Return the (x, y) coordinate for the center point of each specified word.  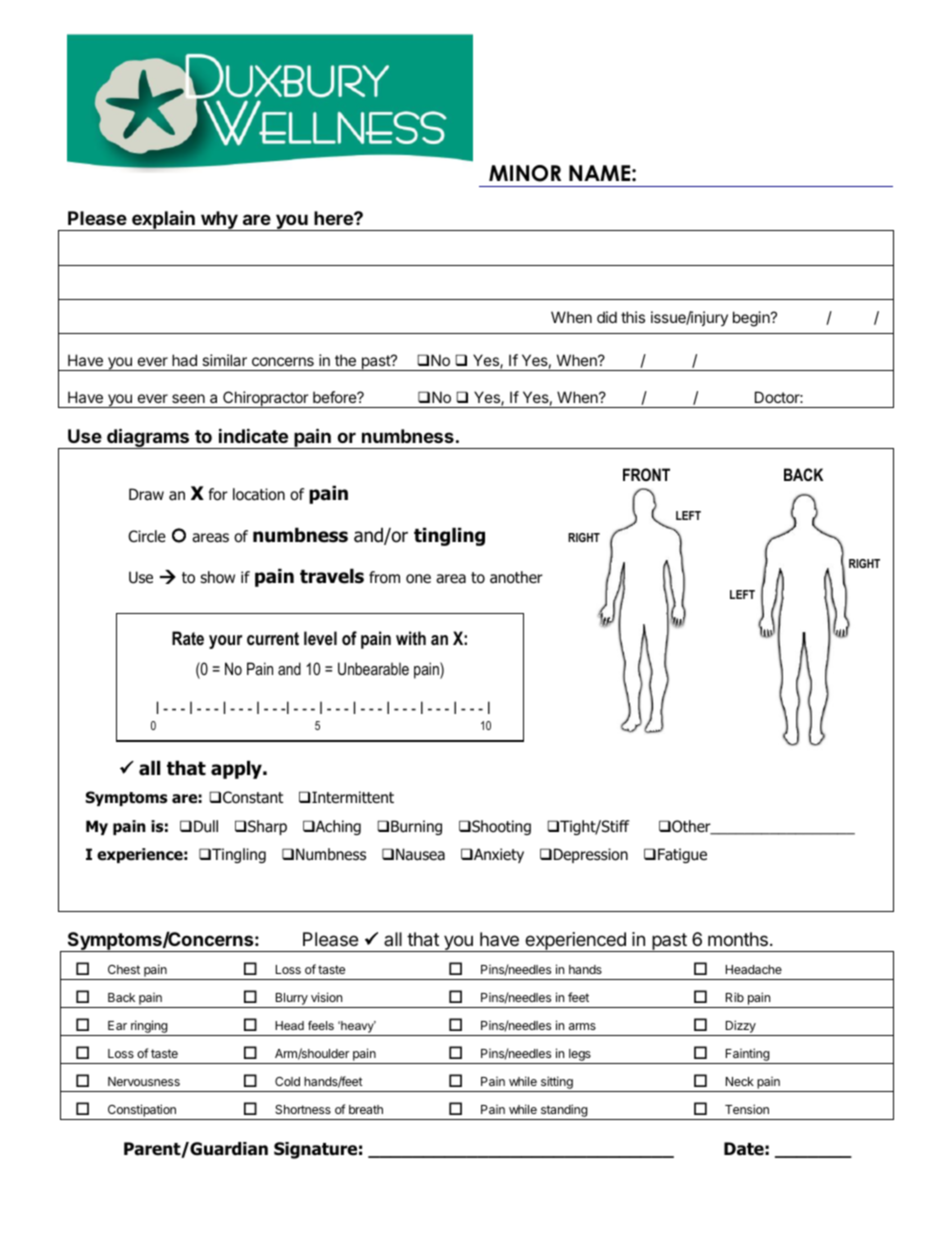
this (633, 317)
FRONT (646, 474)
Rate (188, 638)
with (411, 638)
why (219, 221)
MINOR (525, 173)
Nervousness (144, 1081)
